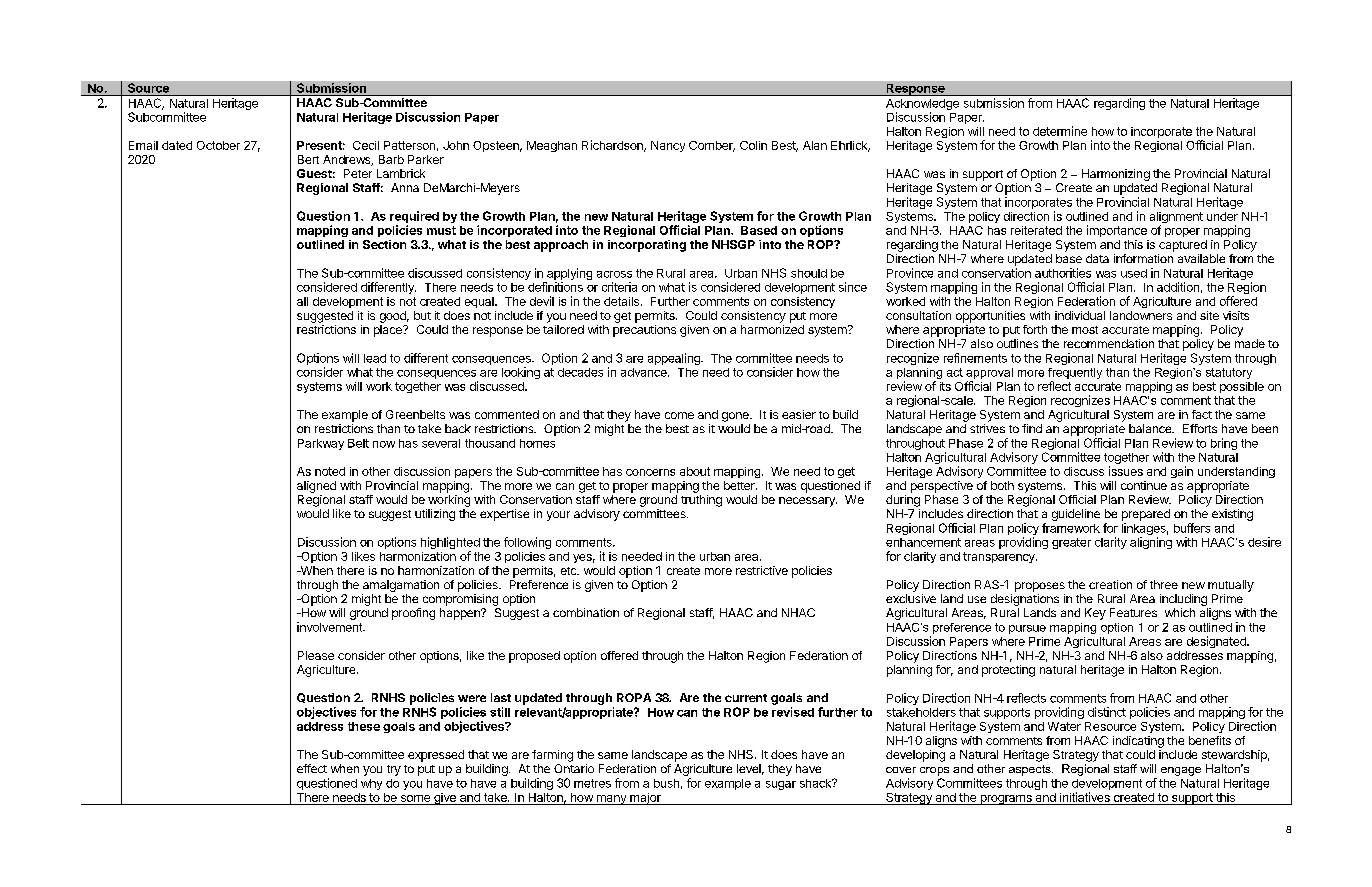  Describe the element at coordinates (623, 301) in the document. I see `details` at that location.
